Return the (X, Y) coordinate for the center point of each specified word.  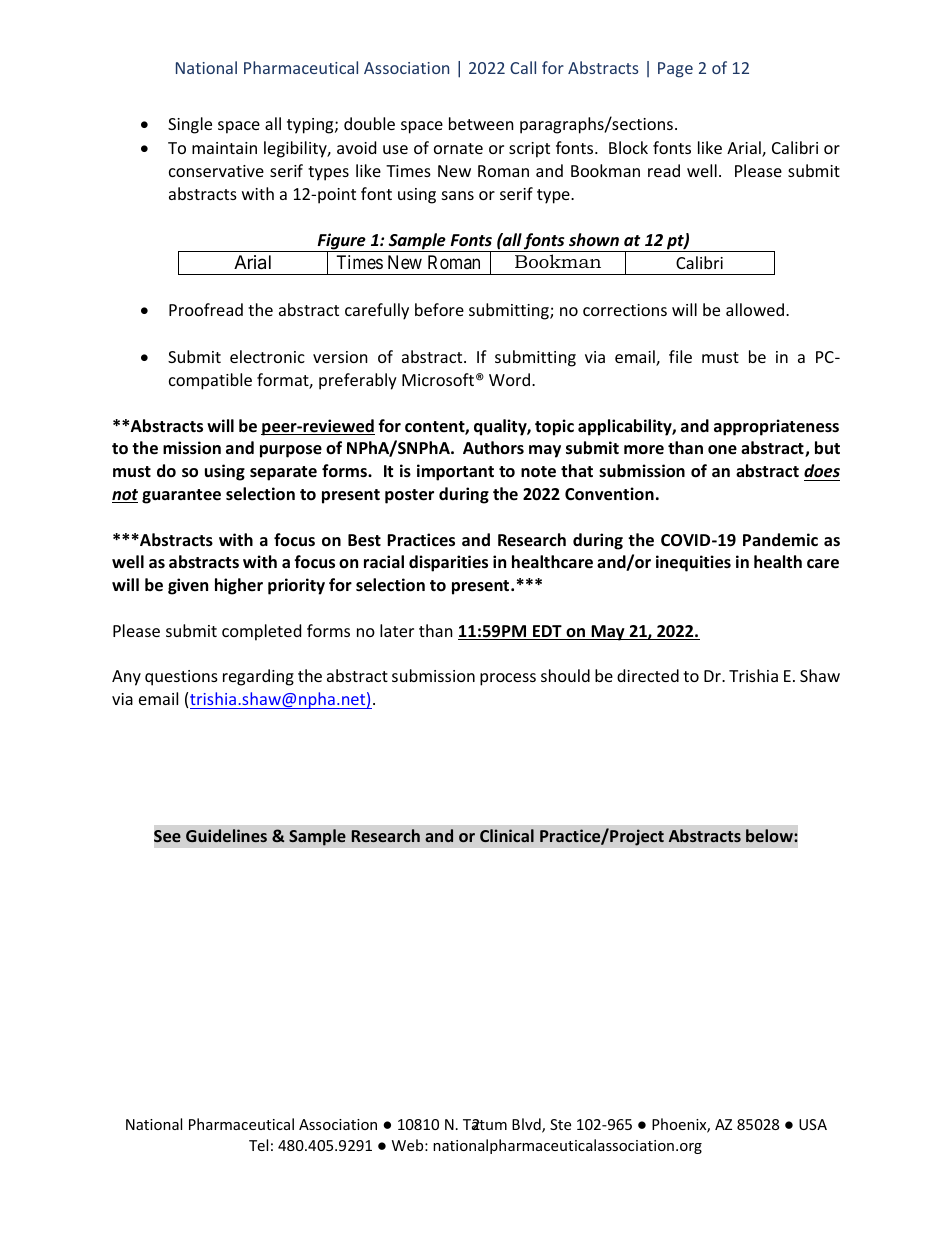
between (481, 123)
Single (190, 125)
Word (511, 379)
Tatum (485, 1124)
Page (675, 70)
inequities (693, 563)
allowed (756, 309)
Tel (258, 1145)
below (770, 835)
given (188, 586)
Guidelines (226, 835)
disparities (448, 563)
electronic (267, 356)
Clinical (507, 835)
